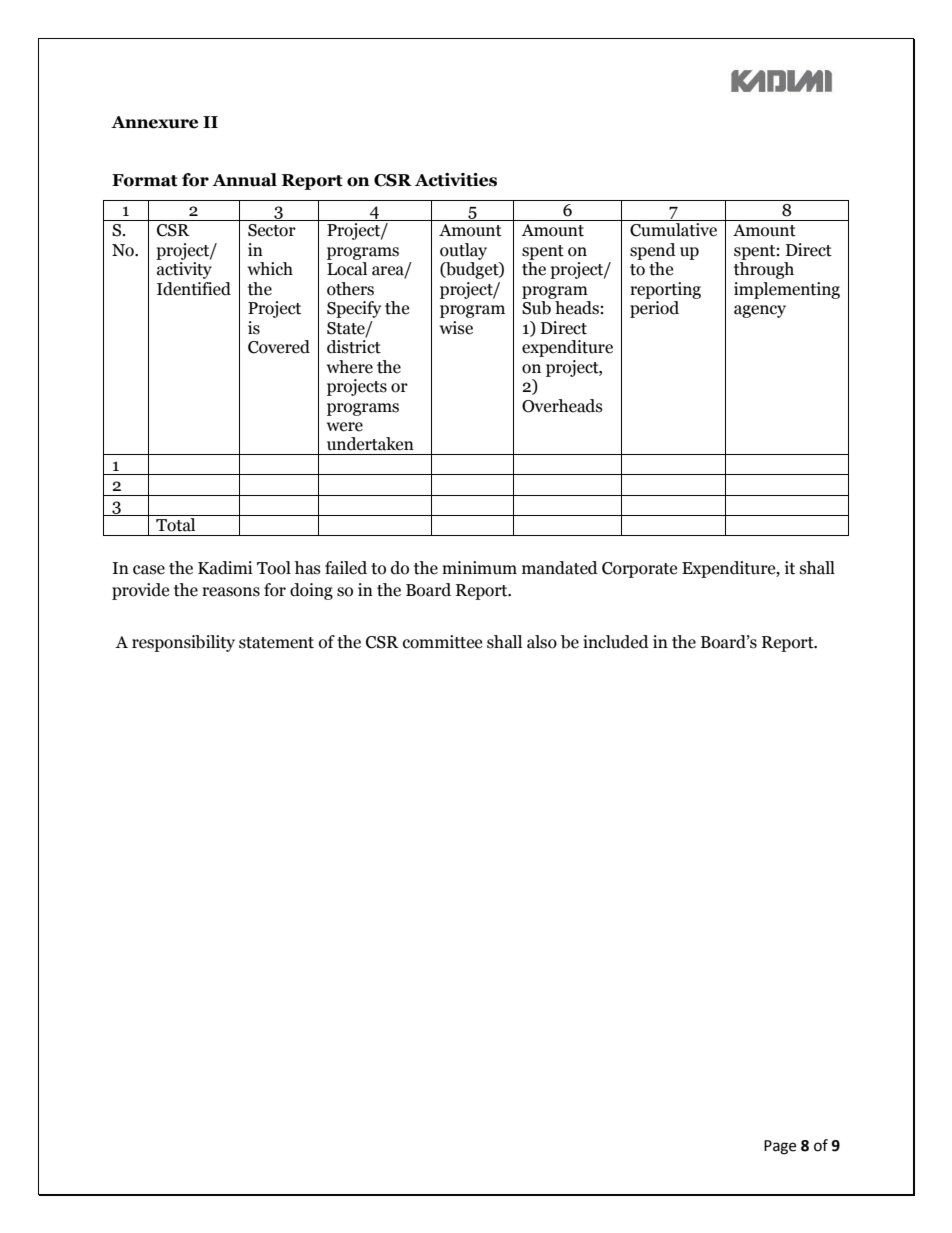 The height and width of the page is (1233, 952). What do you see at coordinates (673, 230) in the page?
I see `Cumulative` at bounding box center [673, 230].
